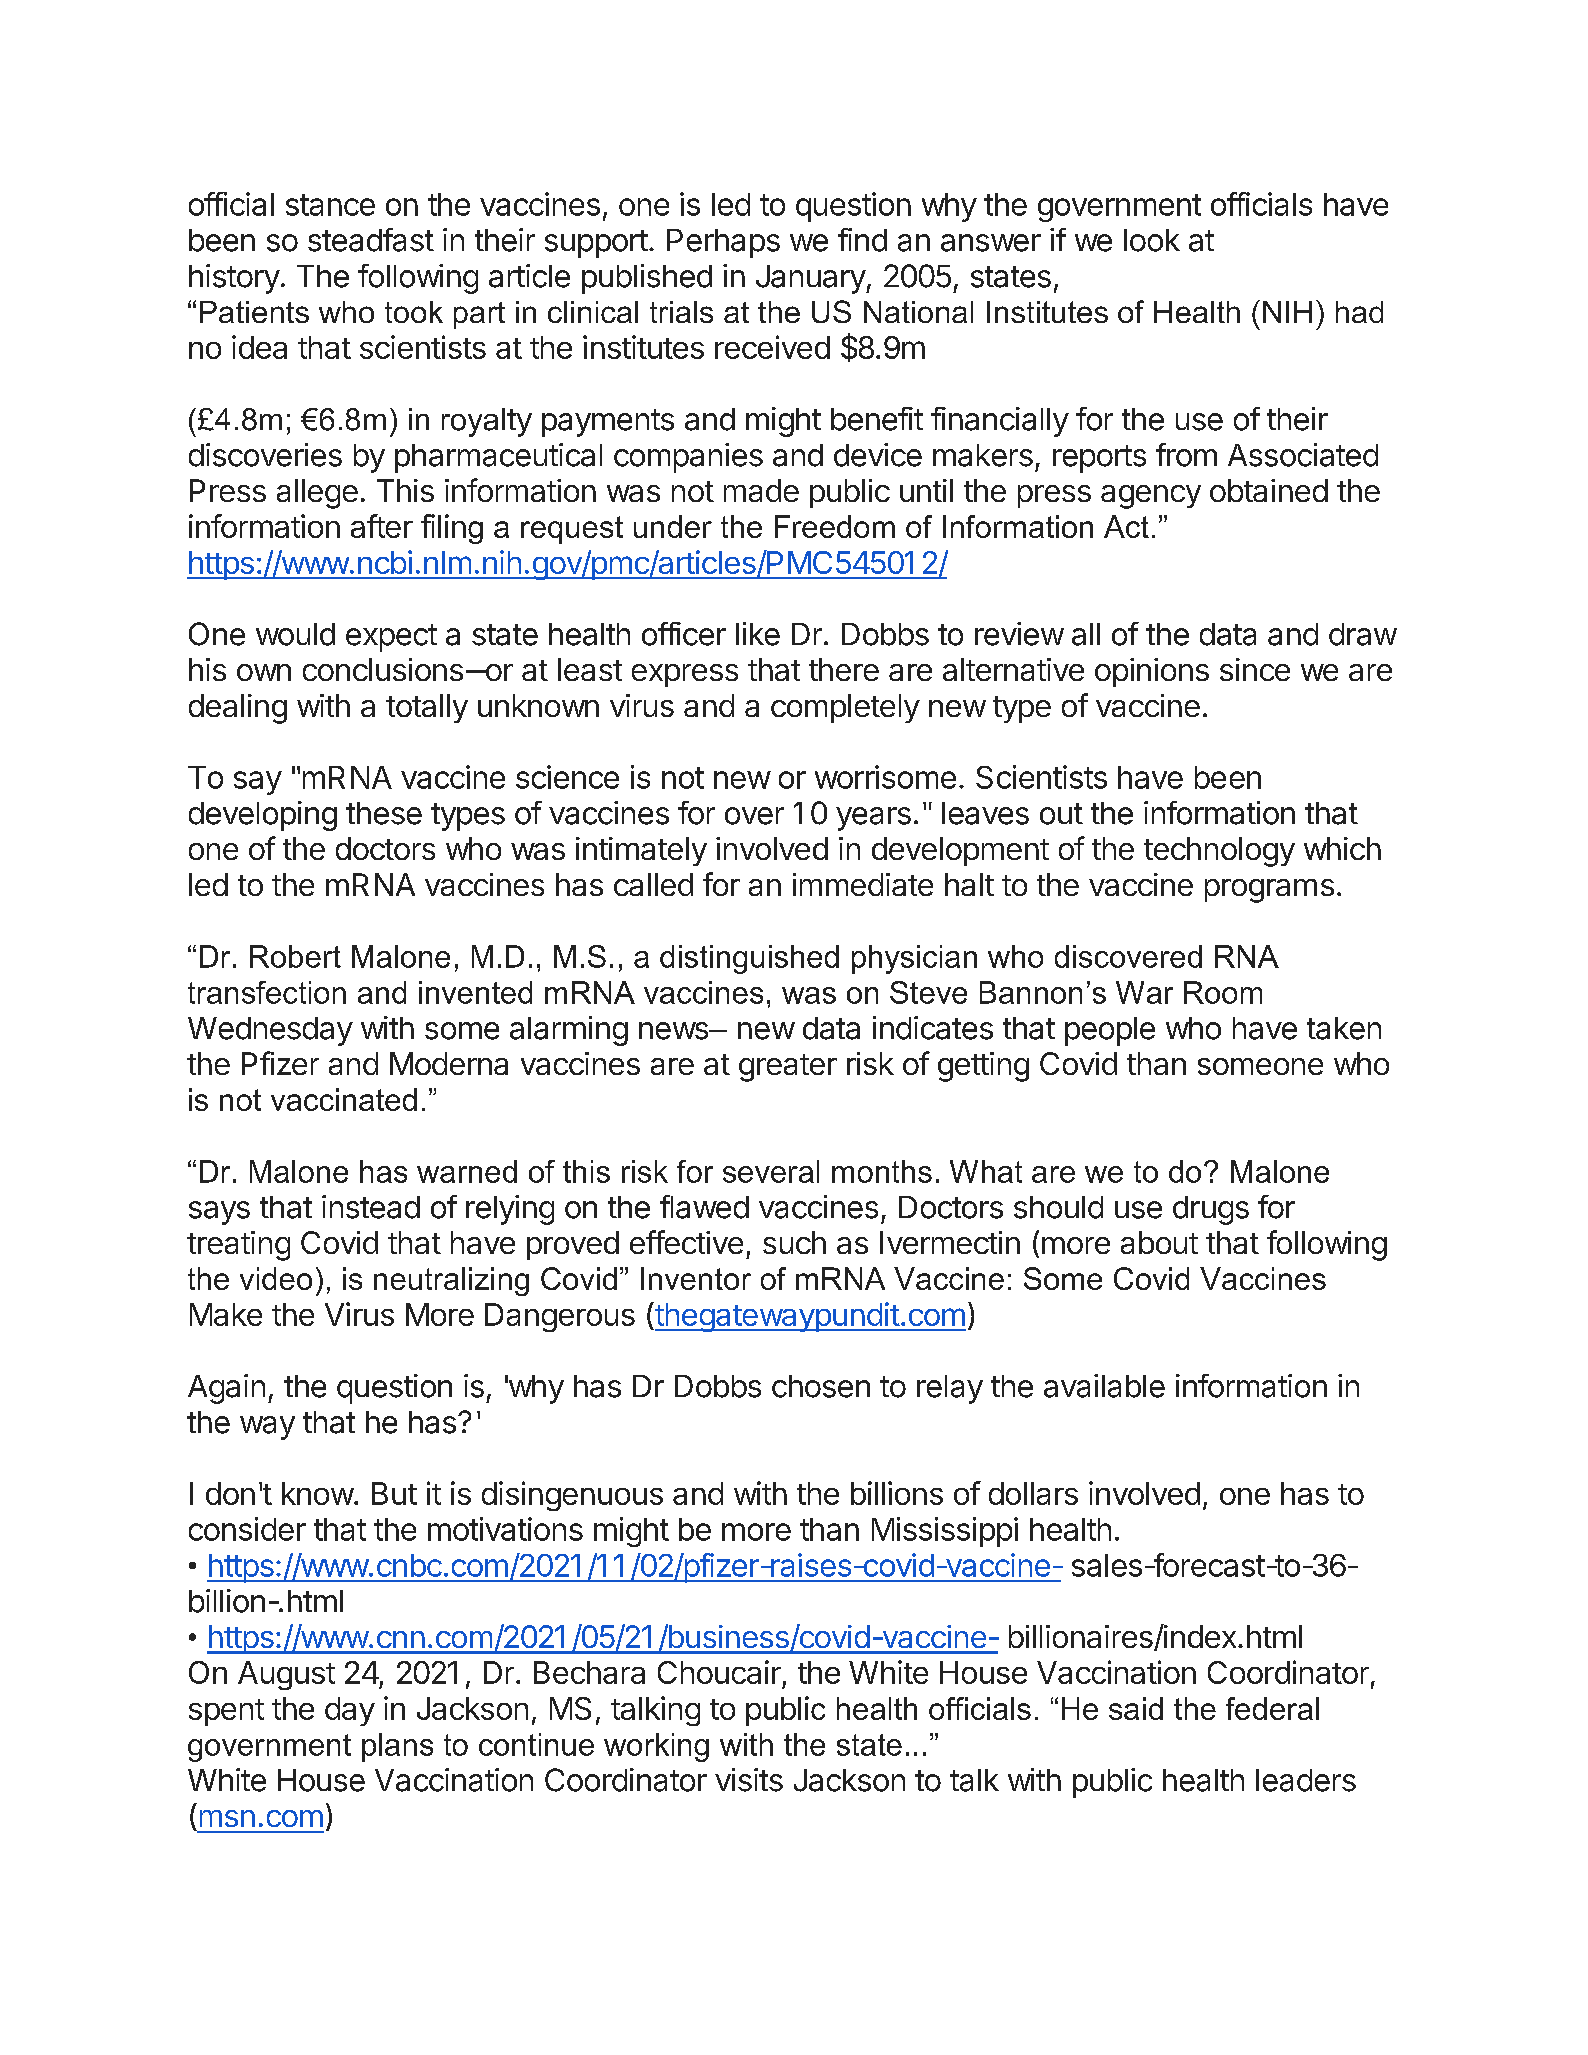  I want to click on like, so click(758, 634).
